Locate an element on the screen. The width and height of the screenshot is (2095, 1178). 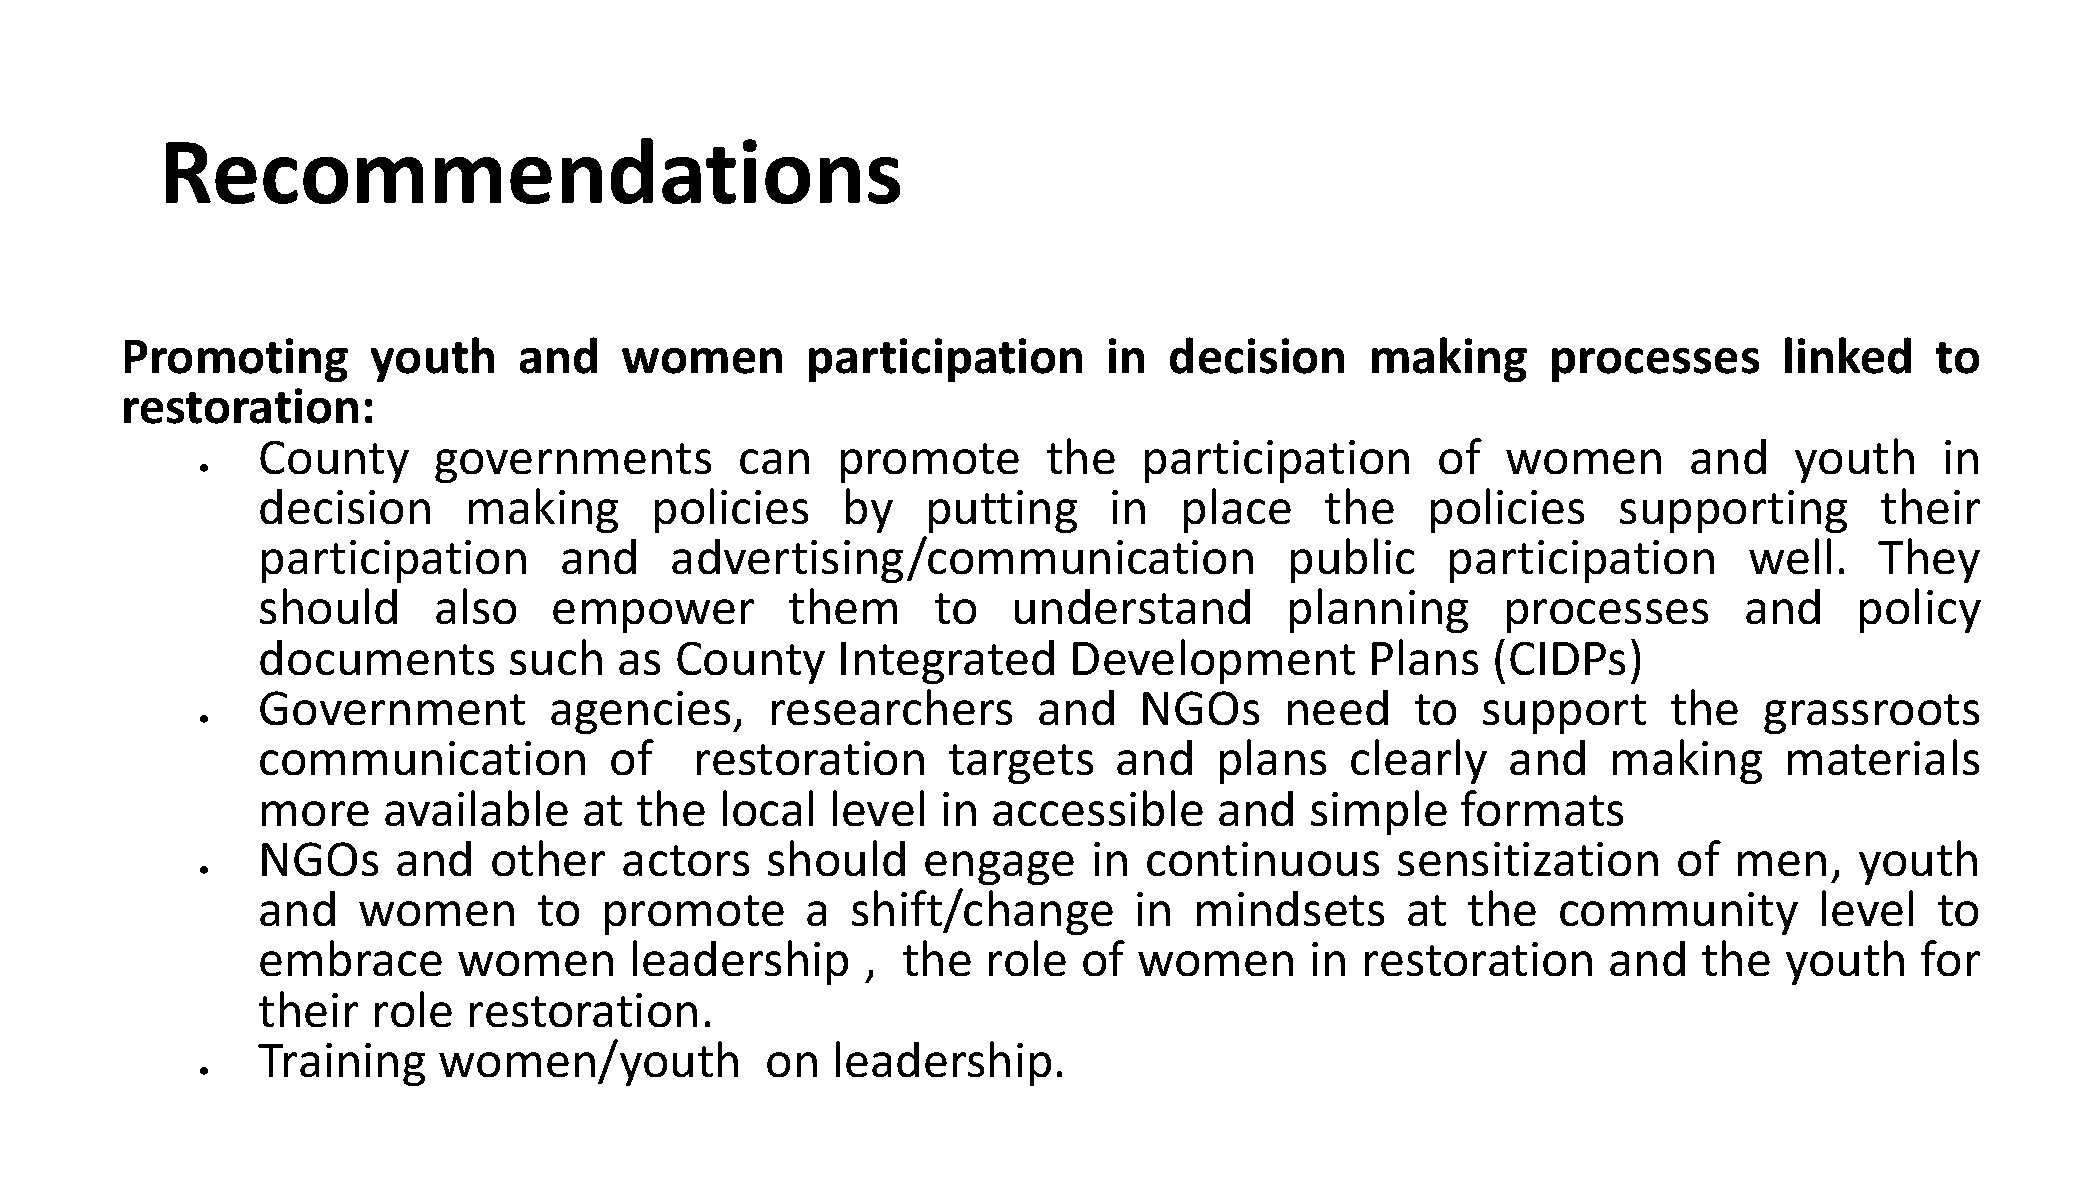
also is located at coordinates (476, 606).
